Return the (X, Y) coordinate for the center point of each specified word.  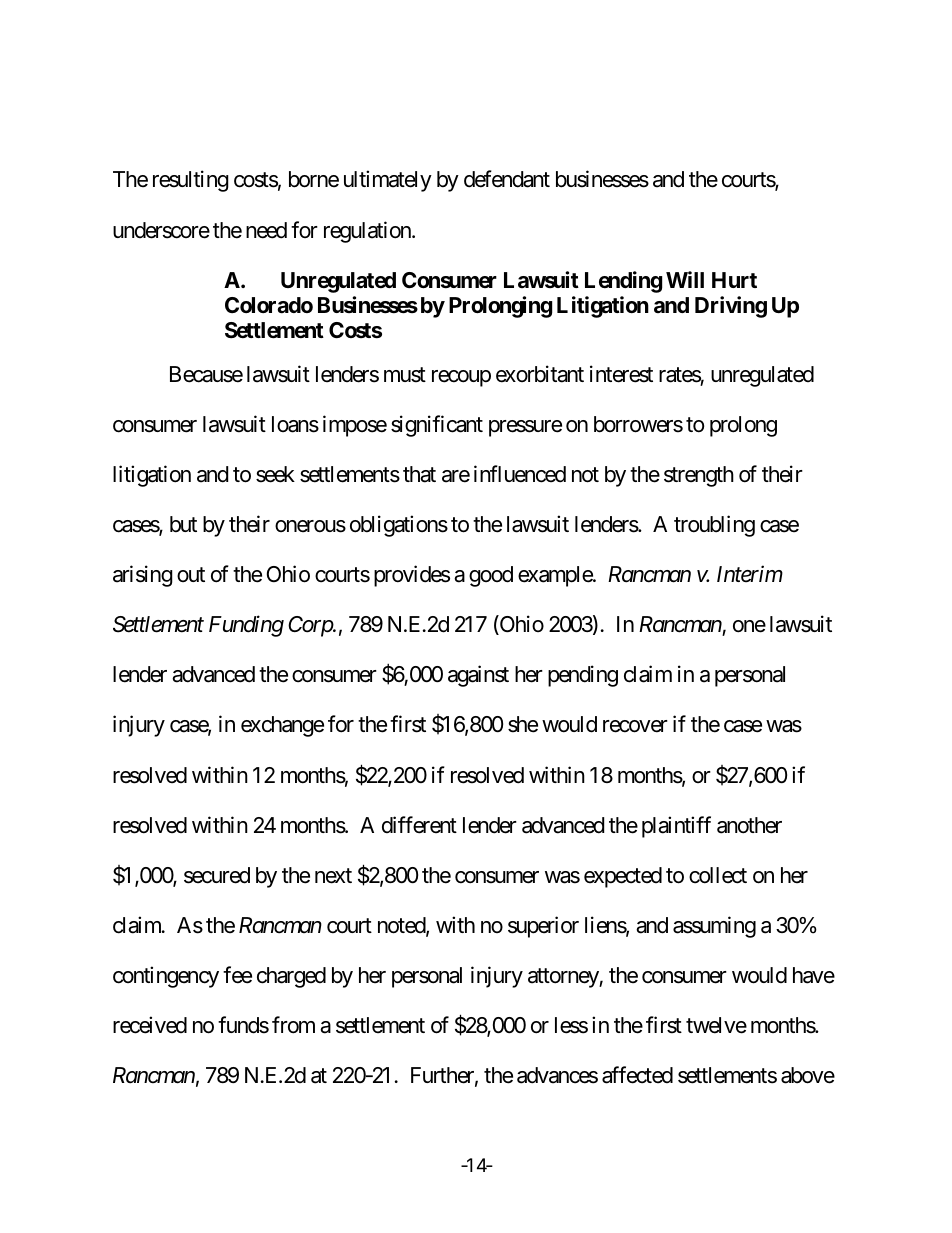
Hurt (734, 280)
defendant (507, 179)
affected (637, 1075)
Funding (246, 626)
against (478, 676)
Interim (750, 574)
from (293, 1025)
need (266, 230)
